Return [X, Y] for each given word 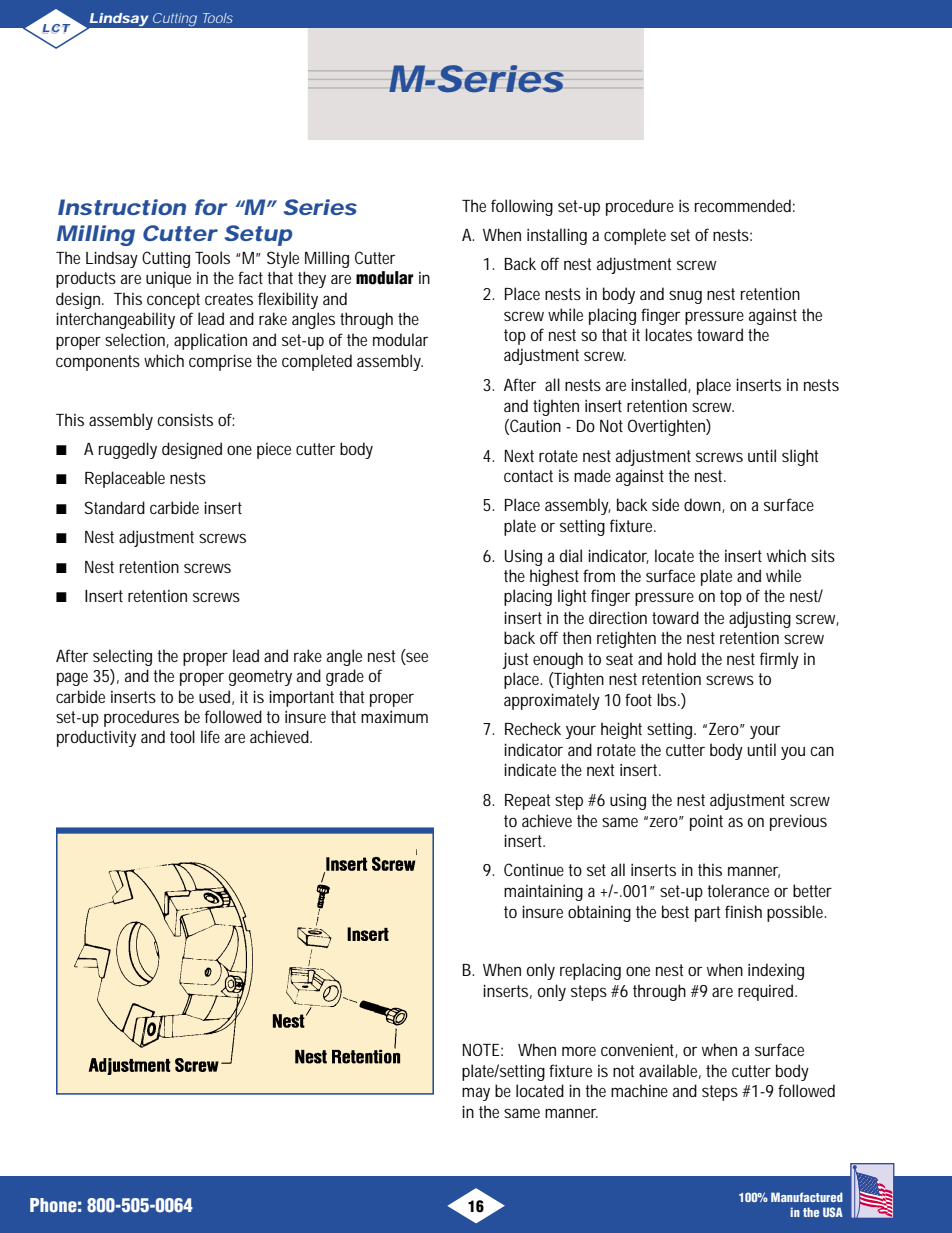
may [476, 1094]
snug [685, 297]
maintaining [543, 892]
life [210, 736]
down [703, 505]
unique [168, 280]
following [522, 207]
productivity [96, 738]
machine [639, 1090]
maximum [394, 716]
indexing [776, 971]
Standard [115, 507]
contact [528, 476]
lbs [668, 699]
